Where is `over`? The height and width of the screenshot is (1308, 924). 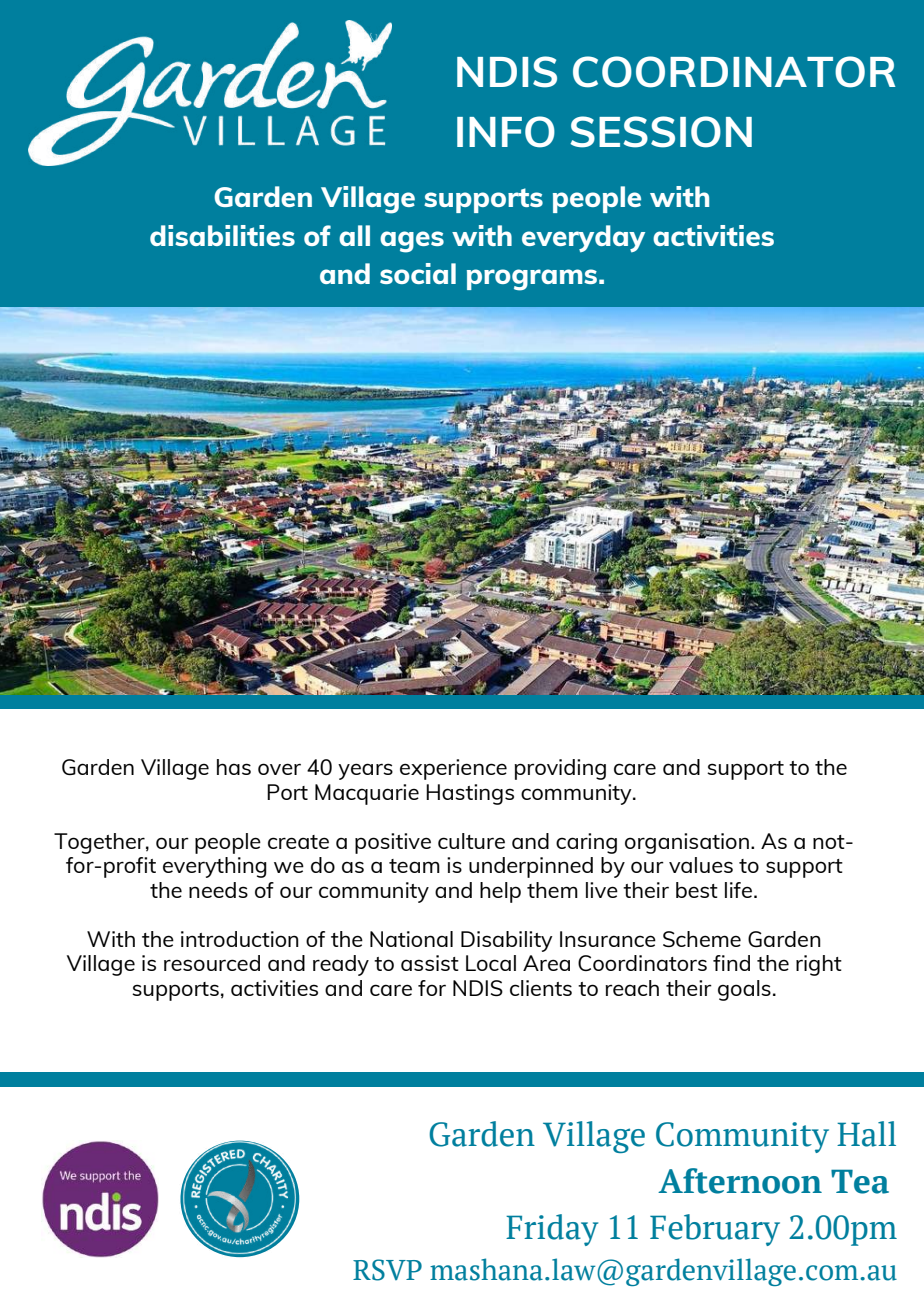
over is located at coordinates (279, 769).
